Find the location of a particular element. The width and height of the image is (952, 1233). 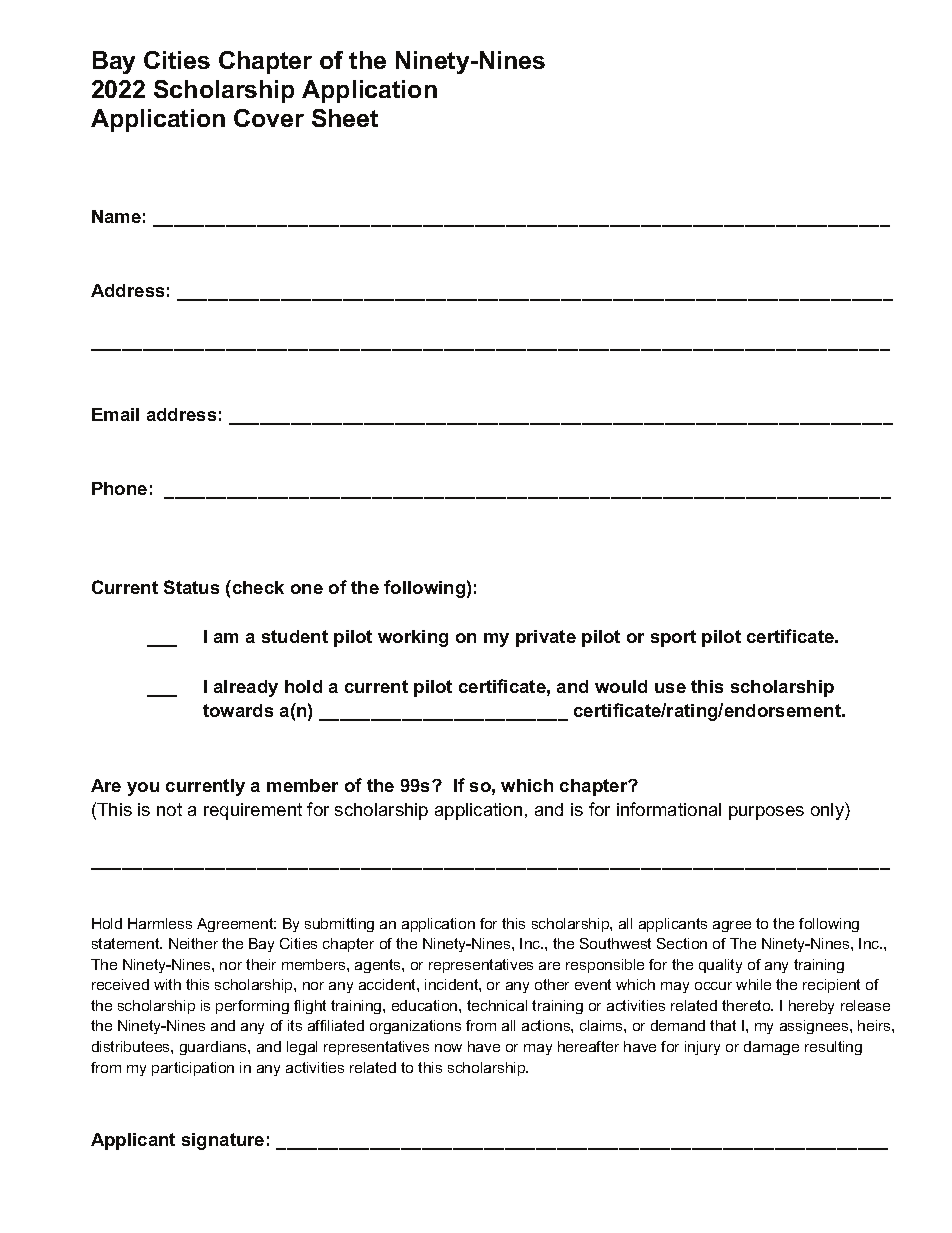

sport is located at coordinates (673, 638).
